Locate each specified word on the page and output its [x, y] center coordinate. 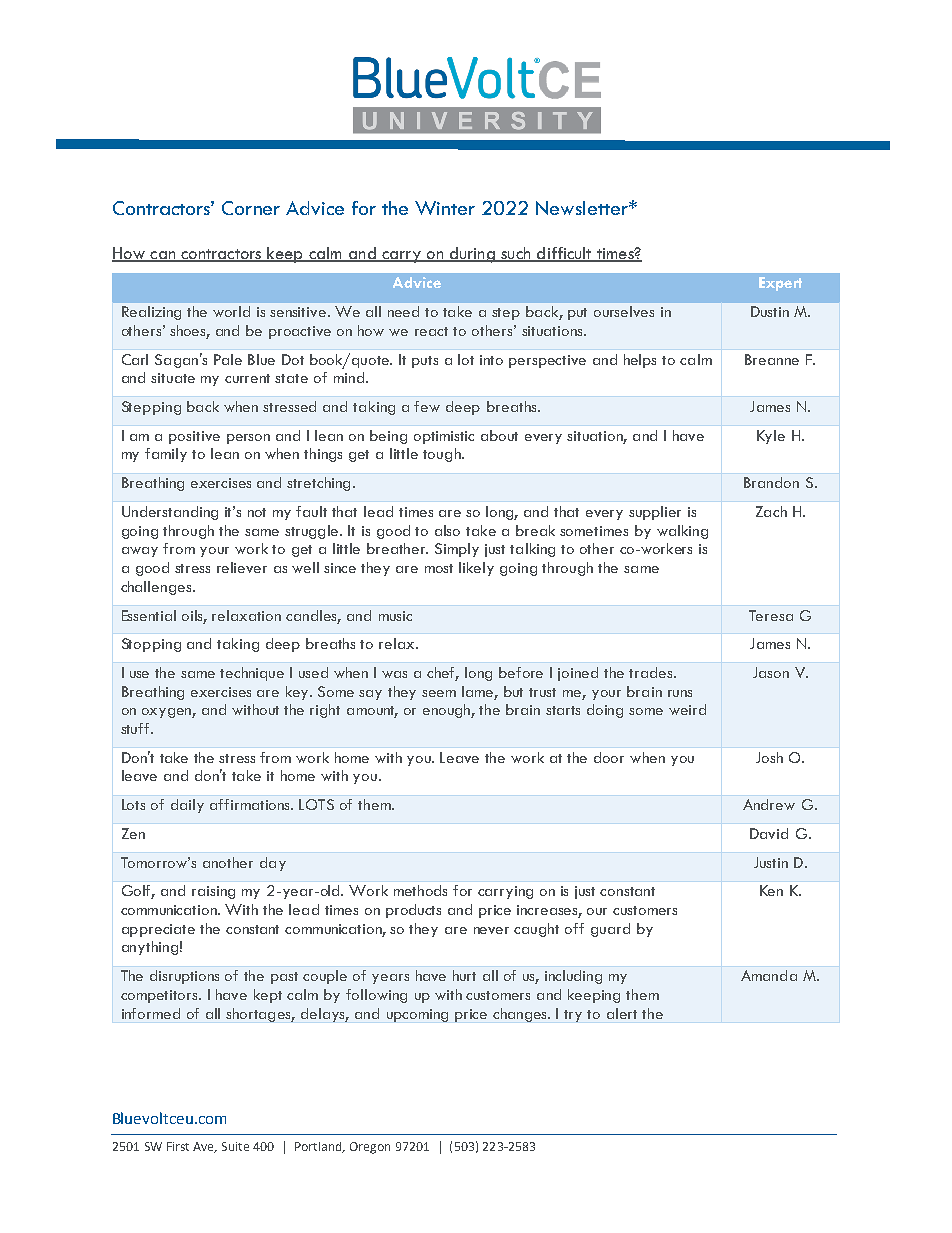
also [447, 530]
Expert [780, 284]
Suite [235, 1146]
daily [187, 806]
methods [420, 890]
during [472, 255]
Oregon [370, 1148]
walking [682, 532]
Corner [251, 208]
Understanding [170, 513]
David [769, 833]
